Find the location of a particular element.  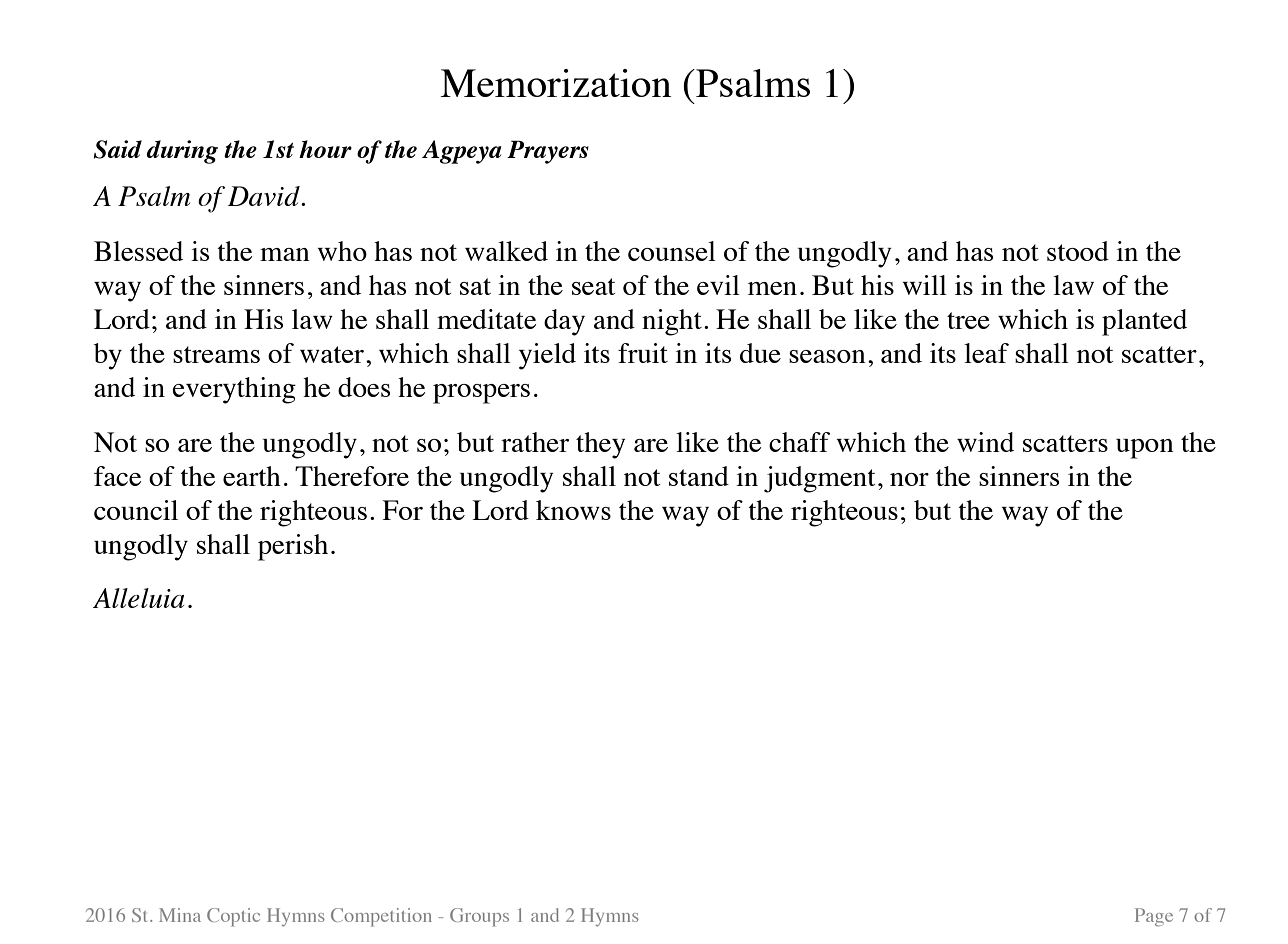

knows is located at coordinates (573, 510).
